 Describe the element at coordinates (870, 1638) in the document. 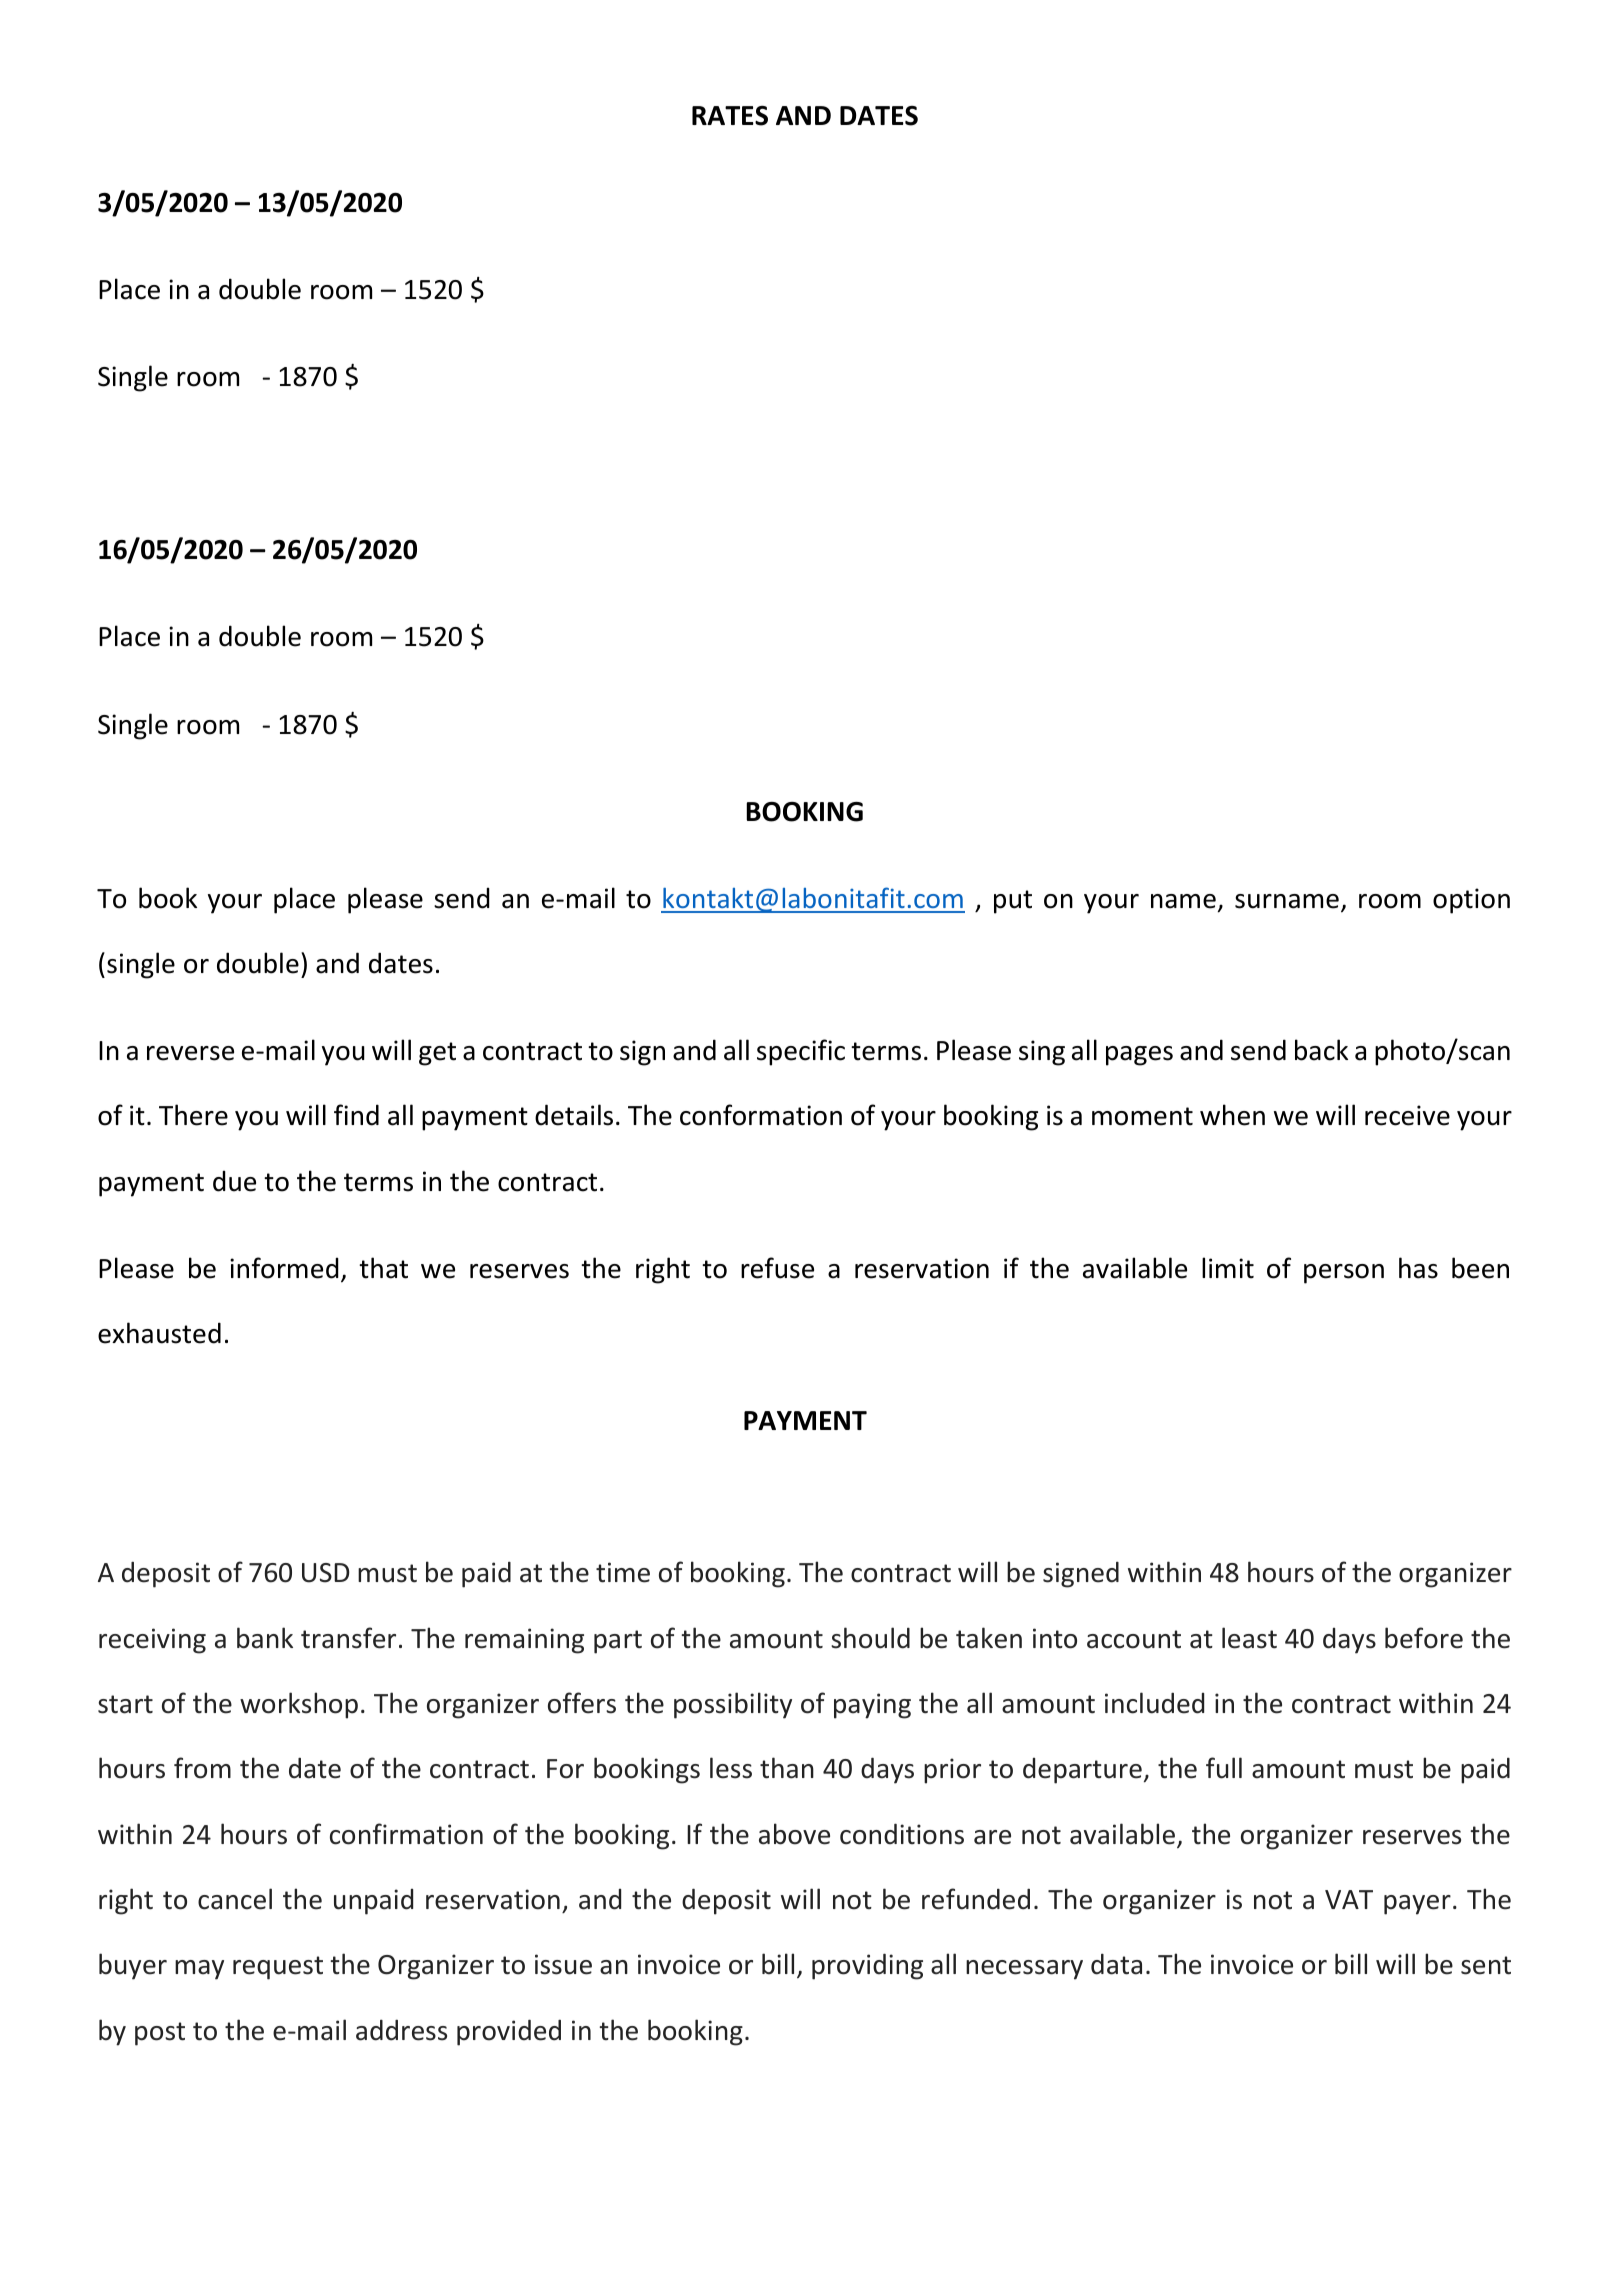

I see `should` at that location.
